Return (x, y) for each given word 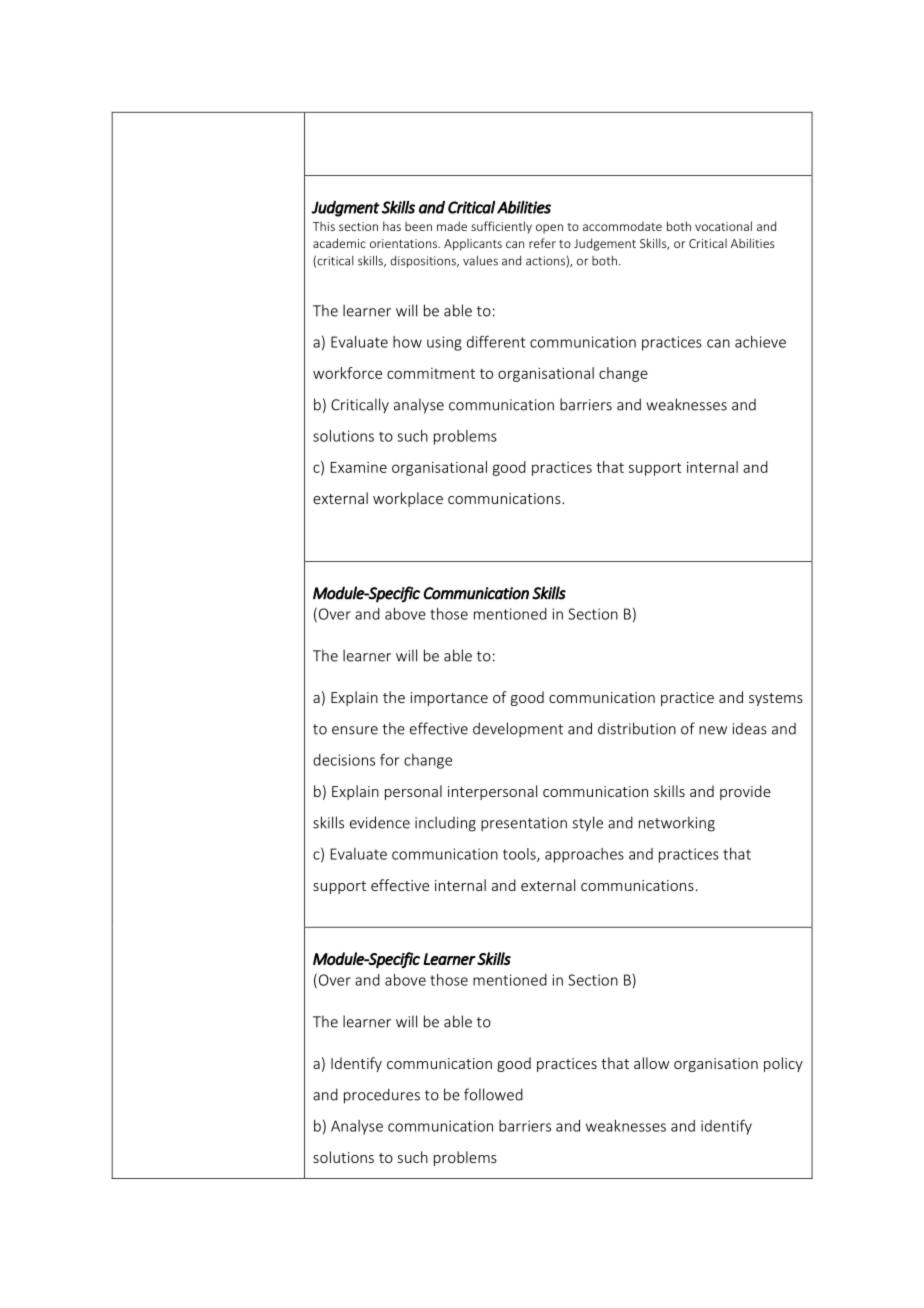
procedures (382, 1096)
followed (493, 1094)
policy (783, 1064)
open (549, 229)
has (392, 226)
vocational (723, 226)
